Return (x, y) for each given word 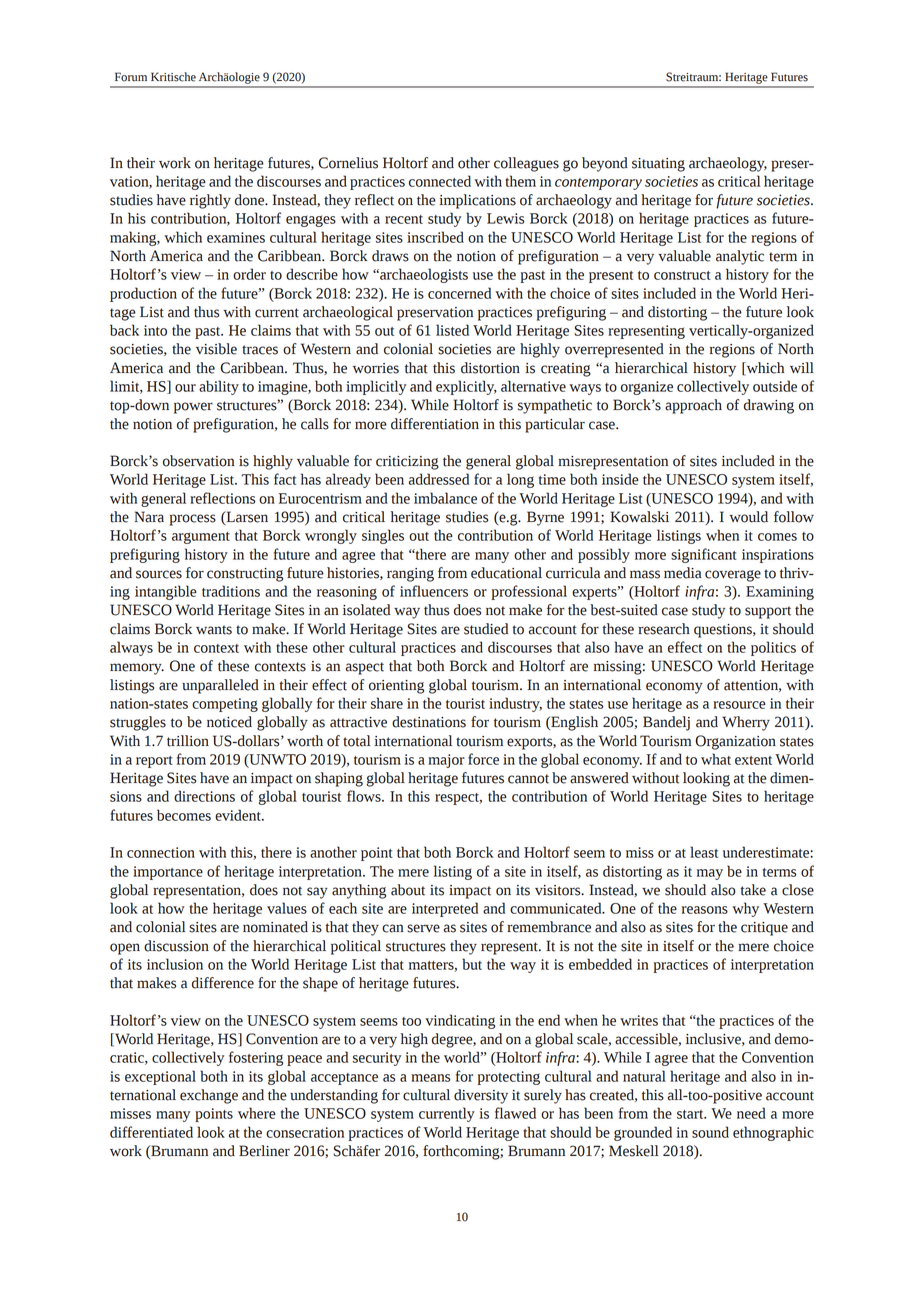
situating (658, 165)
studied (486, 629)
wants (214, 630)
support (768, 612)
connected (440, 181)
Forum (131, 77)
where (257, 1113)
